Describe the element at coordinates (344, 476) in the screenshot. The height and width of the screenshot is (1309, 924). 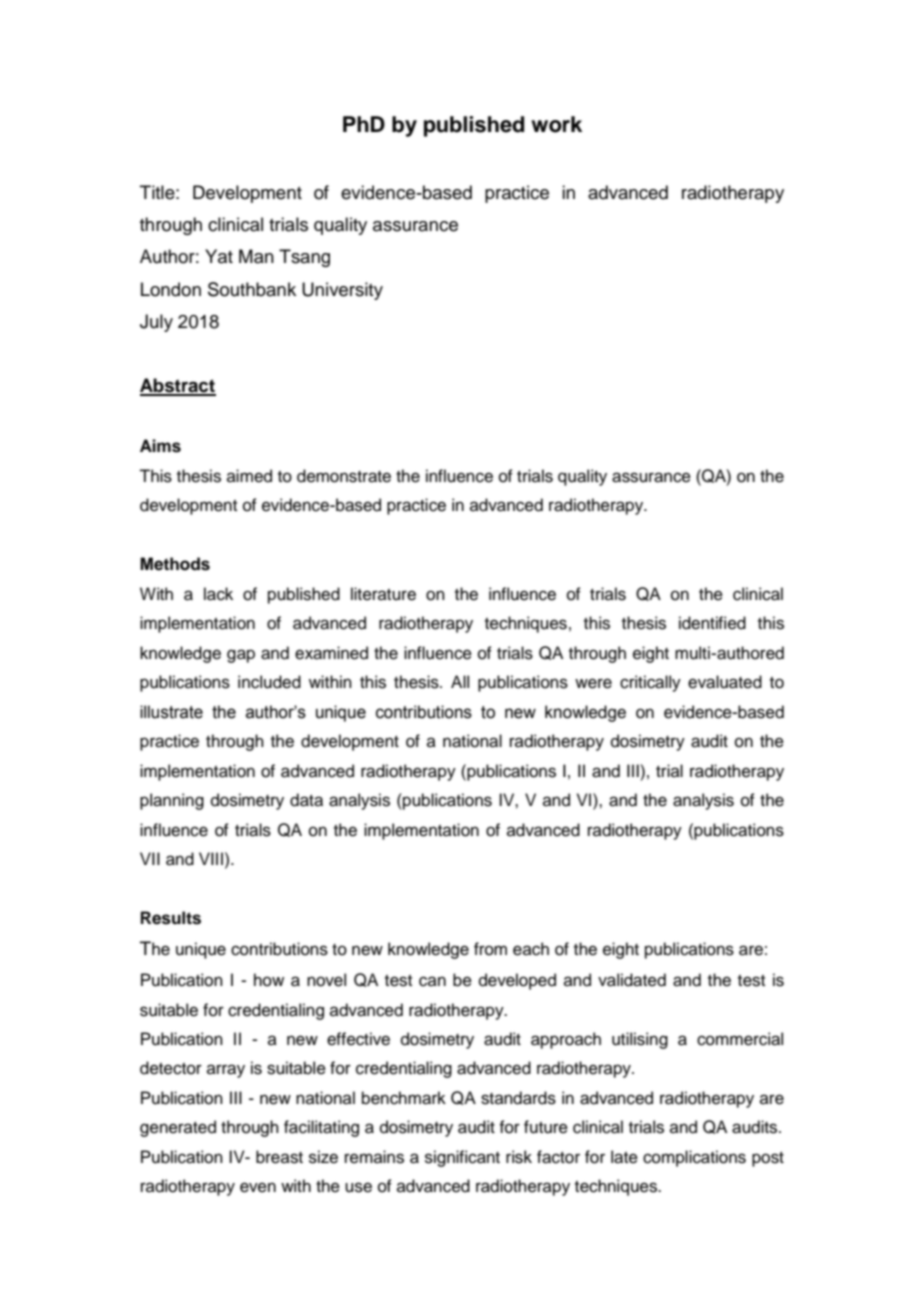
I see `demonstrate` at that location.
